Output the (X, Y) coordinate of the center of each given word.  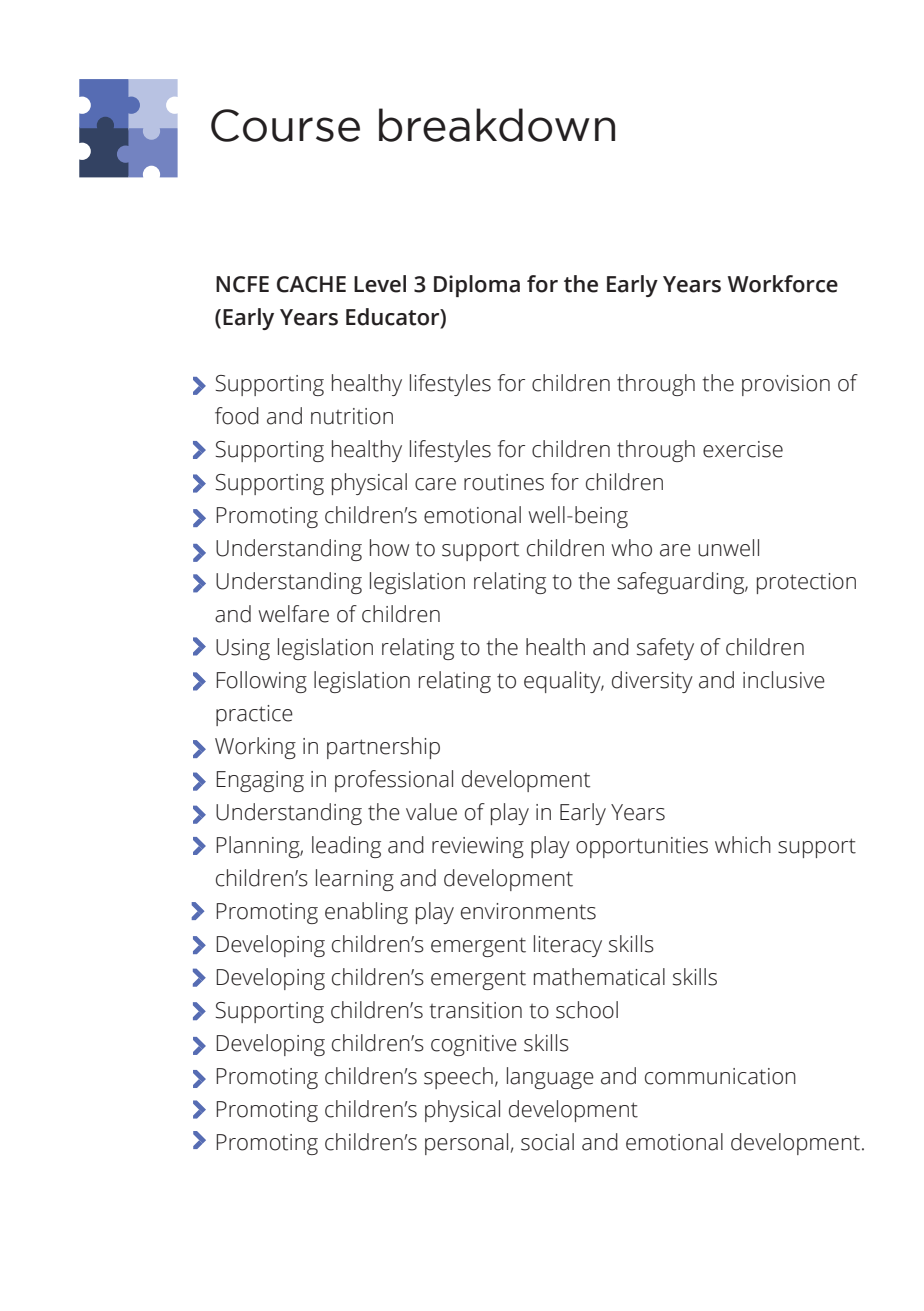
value (431, 812)
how (389, 548)
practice (254, 715)
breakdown (497, 125)
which (743, 845)
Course (285, 125)
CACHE (311, 284)
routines (504, 482)
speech (458, 1078)
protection (806, 583)
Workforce (783, 284)
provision (786, 385)
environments (528, 911)
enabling (366, 913)
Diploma (477, 286)
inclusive (784, 680)
